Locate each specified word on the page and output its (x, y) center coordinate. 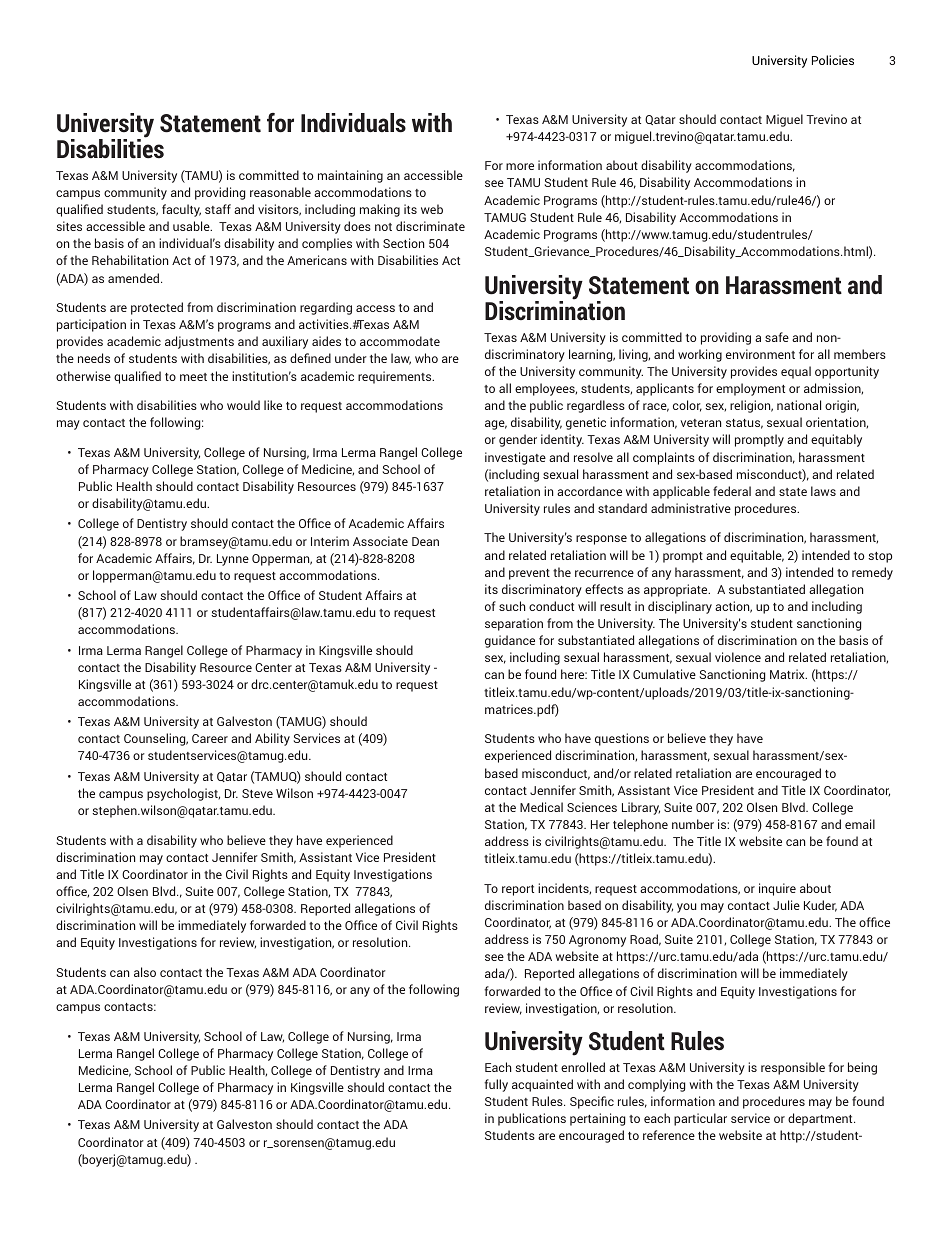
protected (157, 308)
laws (823, 491)
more (520, 166)
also (145, 972)
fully (496, 1085)
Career (210, 738)
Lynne (233, 560)
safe (777, 337)
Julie (786, 905)
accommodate (400, 341)
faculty (181, 210)
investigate (515, 458)
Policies (833, 60)
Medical (541, 807)
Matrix (788, 674)
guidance (510, 641)
